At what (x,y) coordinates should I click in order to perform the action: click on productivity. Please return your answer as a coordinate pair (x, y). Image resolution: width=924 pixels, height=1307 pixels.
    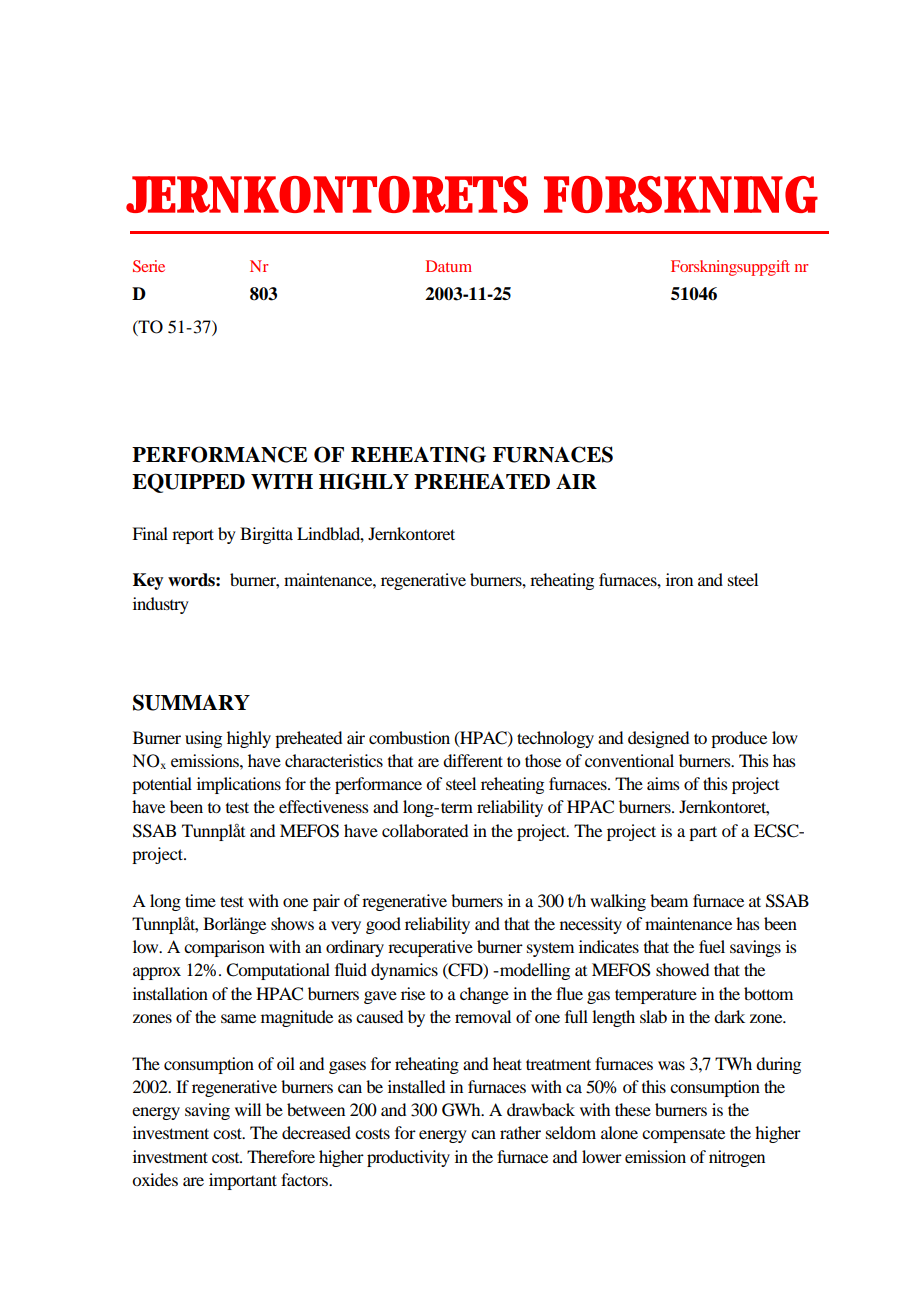
    Looking at the image, I should click on (408, 1158).
